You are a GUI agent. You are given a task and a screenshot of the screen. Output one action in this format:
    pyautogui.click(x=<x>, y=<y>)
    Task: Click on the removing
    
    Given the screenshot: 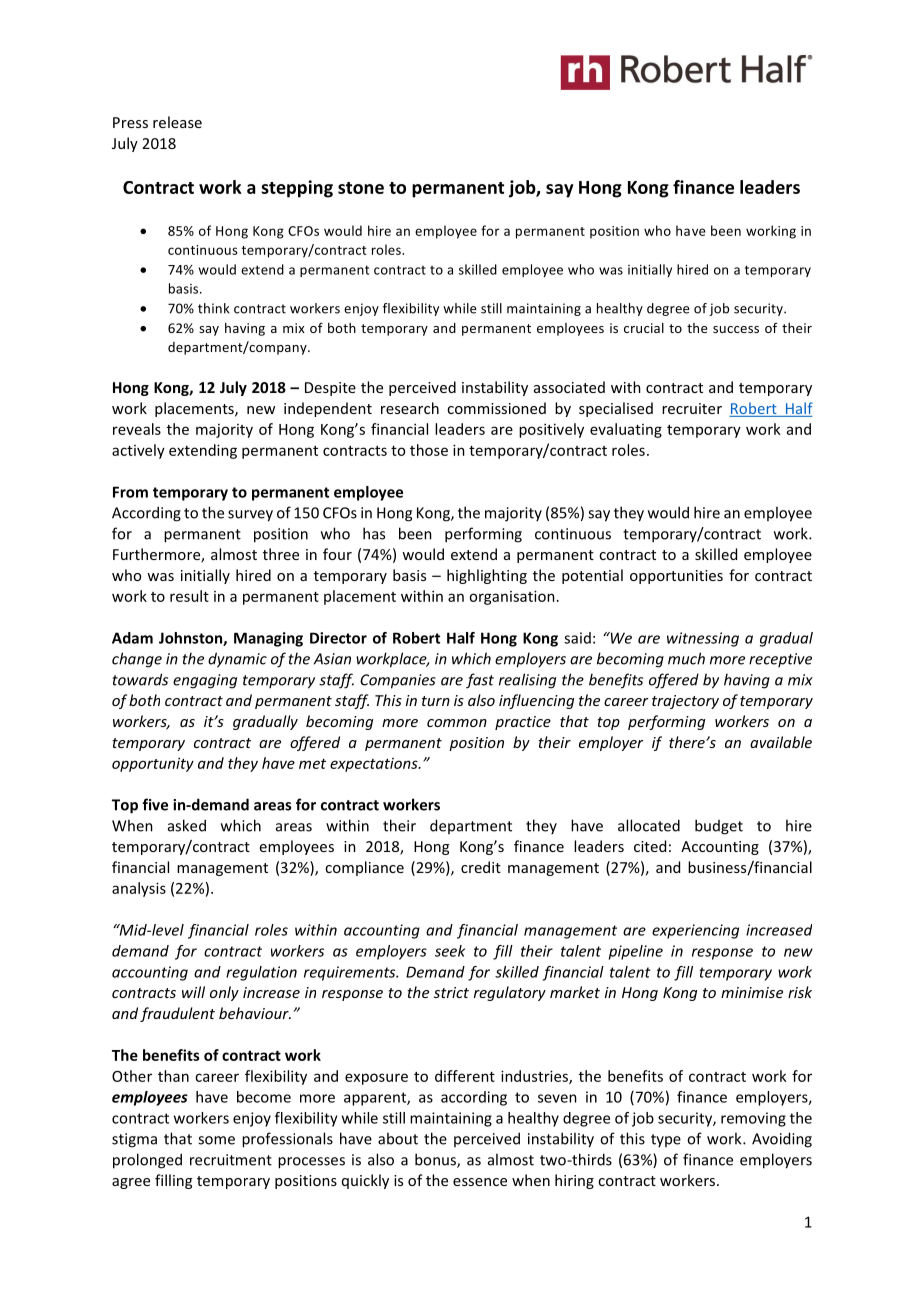 What is the action you would take?
    pyautogui.click(x=753, y=1119)
